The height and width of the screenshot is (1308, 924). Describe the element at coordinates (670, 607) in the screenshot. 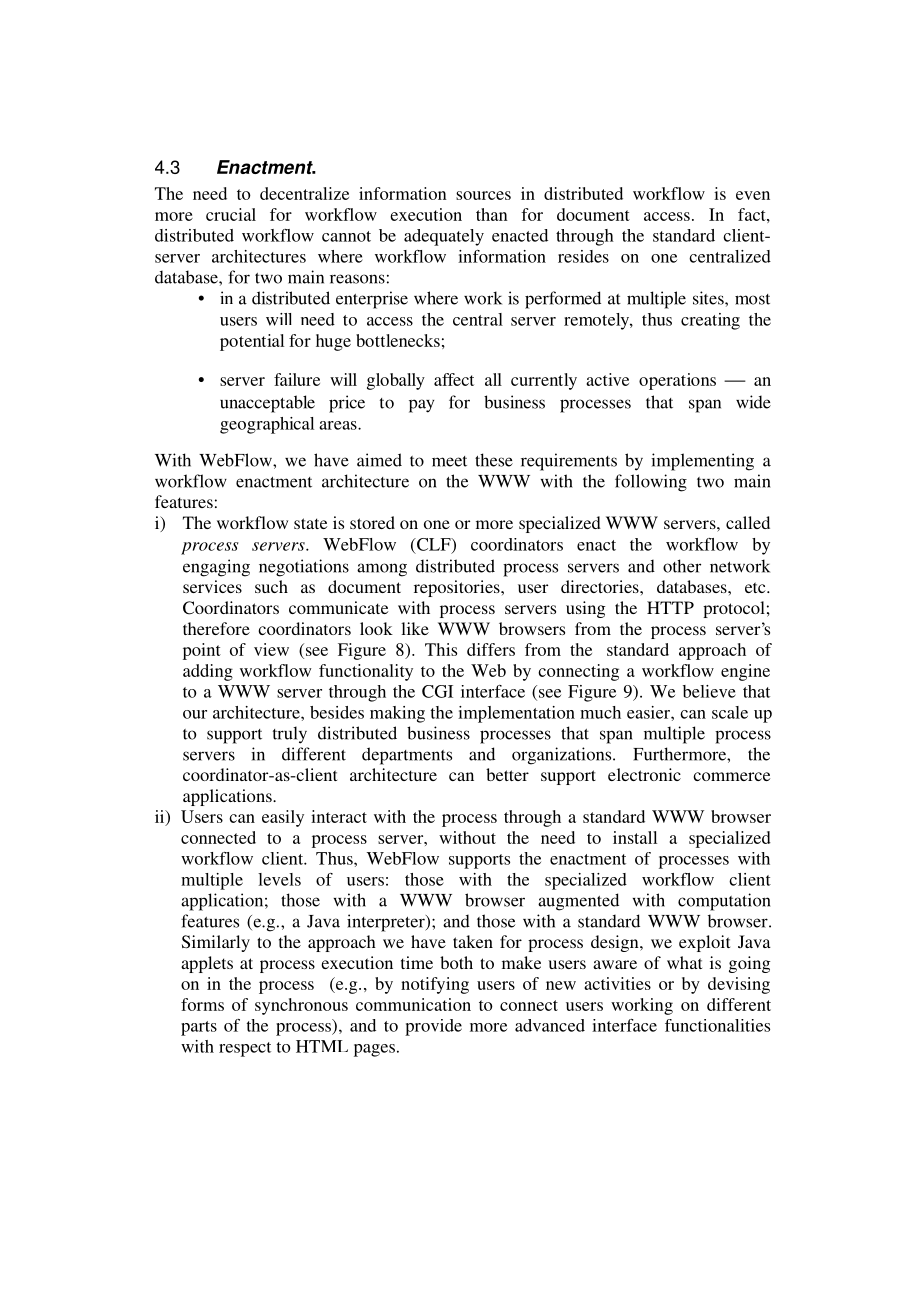

I see `HTTP` at that location.
